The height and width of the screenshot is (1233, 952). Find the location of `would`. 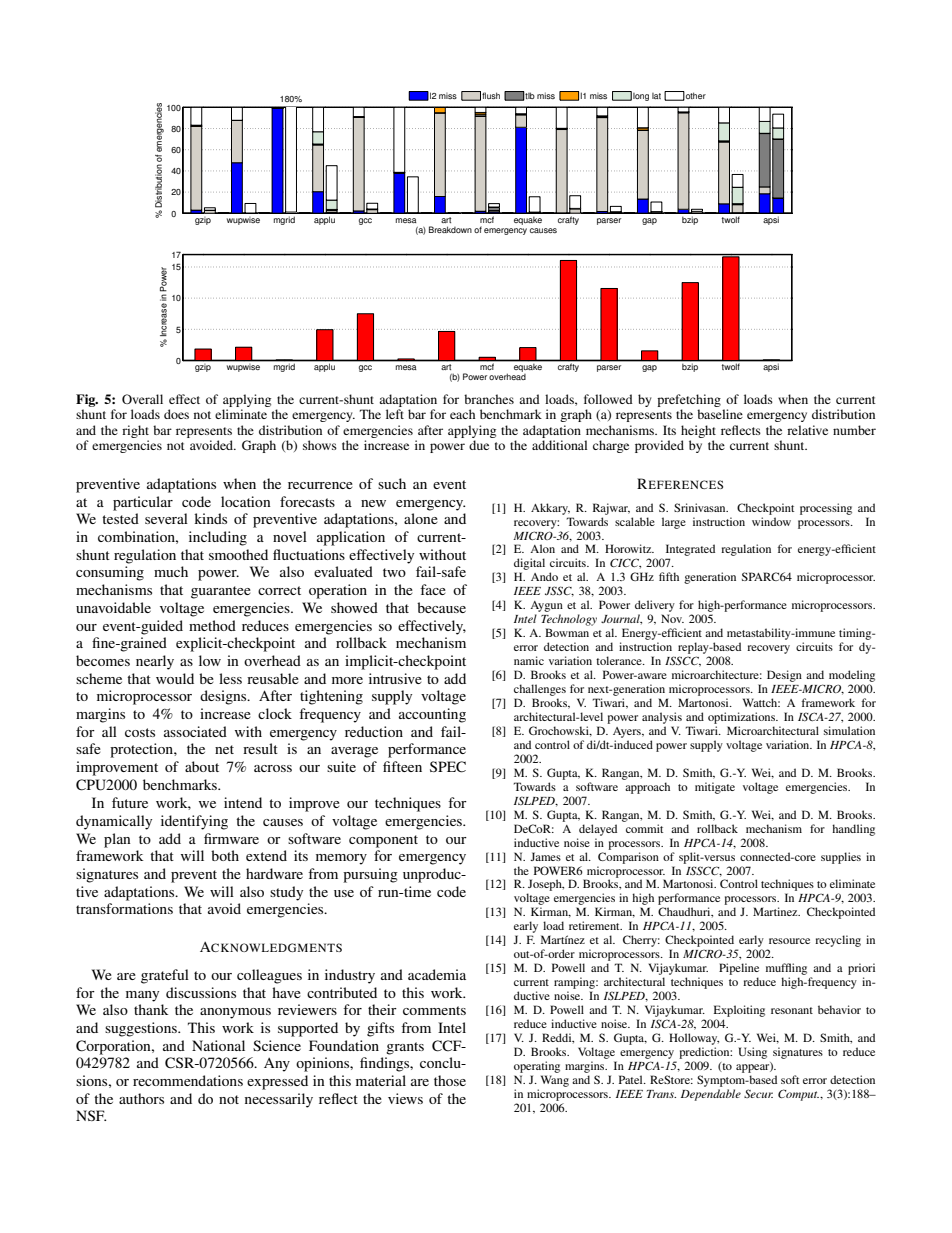

would is located at coordinates (175, 678).
